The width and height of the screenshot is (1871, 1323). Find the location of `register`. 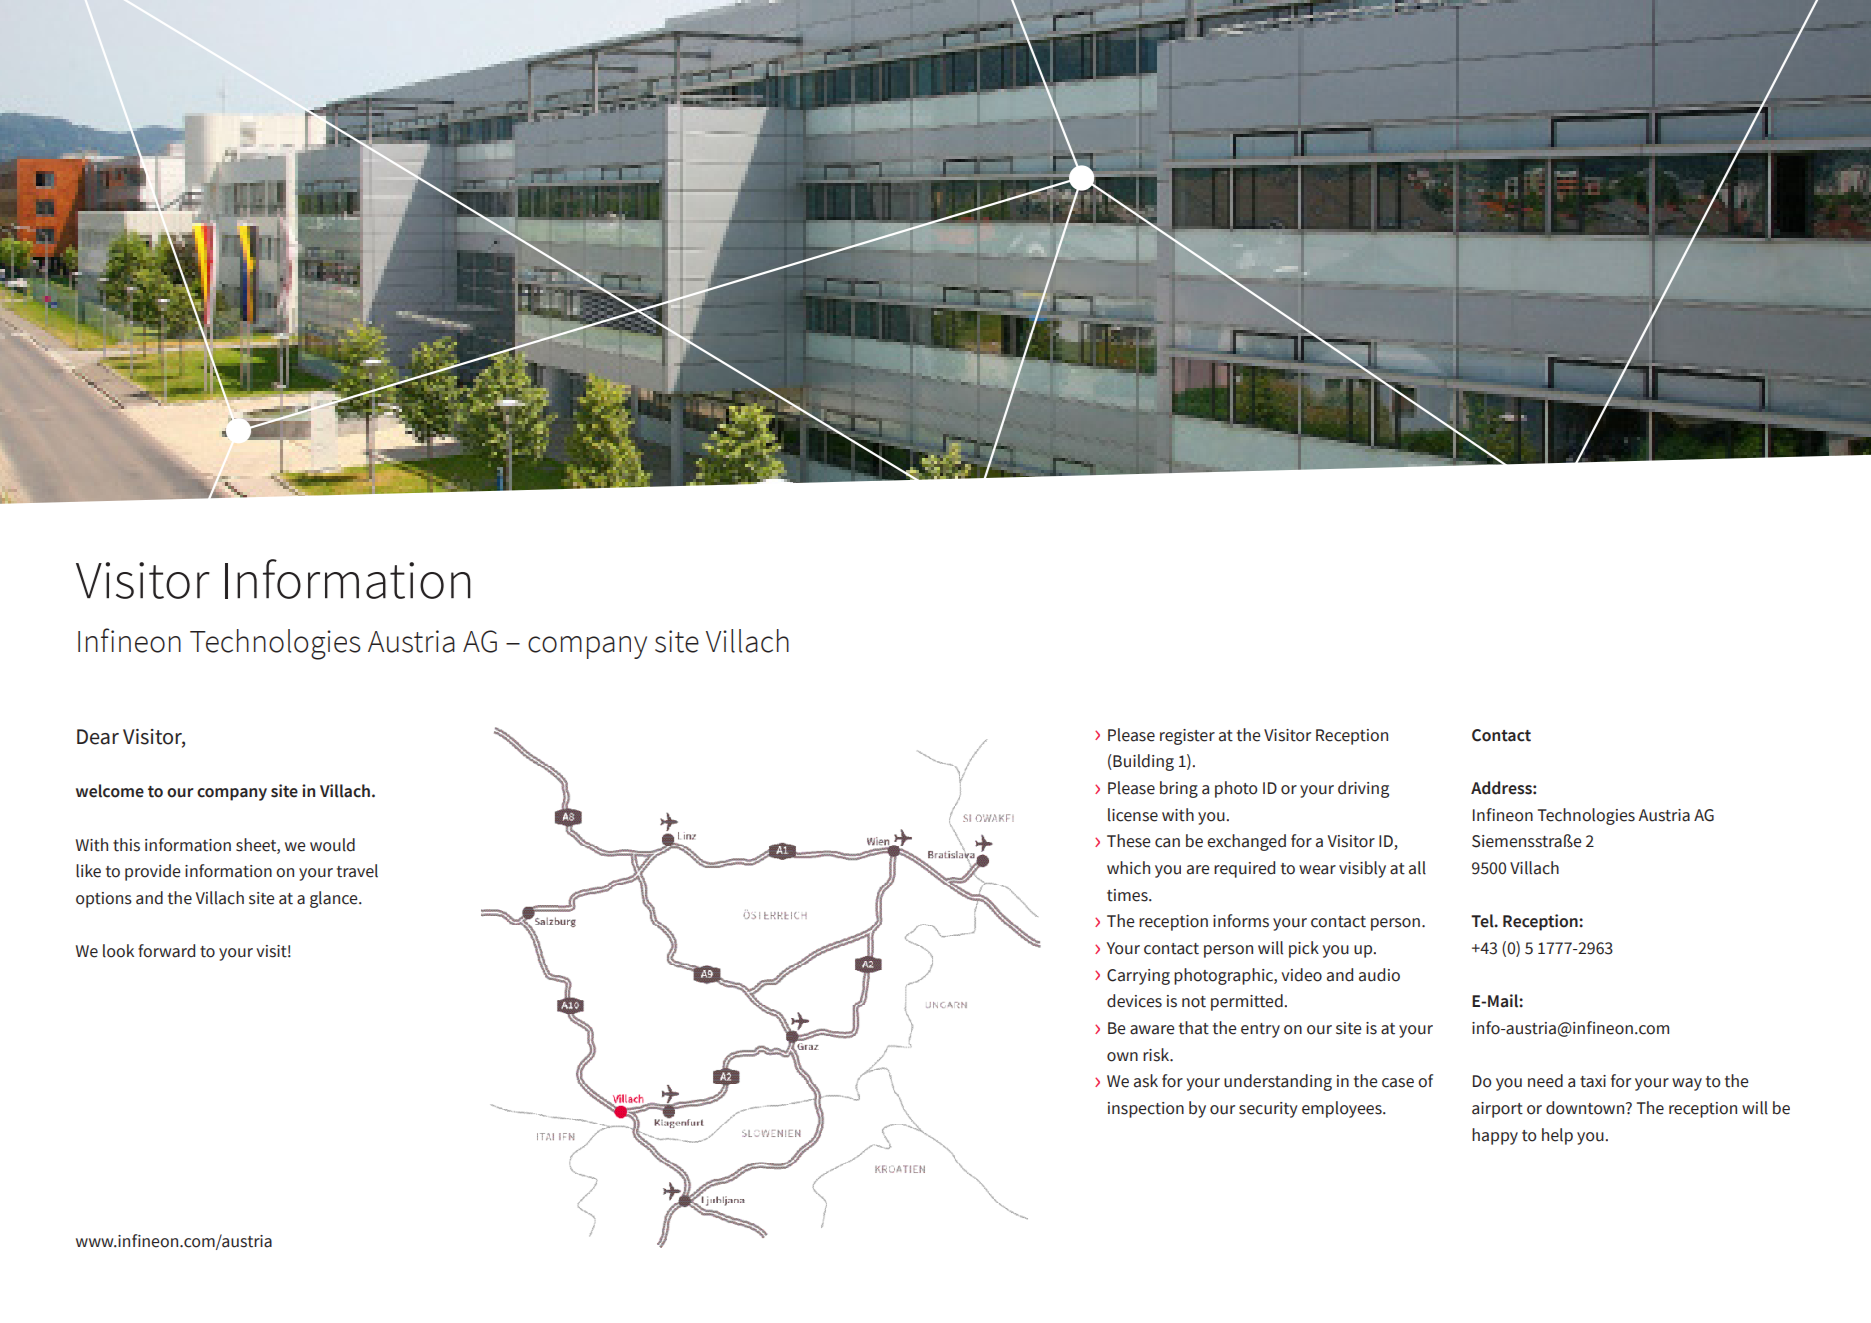

register is located at coordinates (1187, 737).
